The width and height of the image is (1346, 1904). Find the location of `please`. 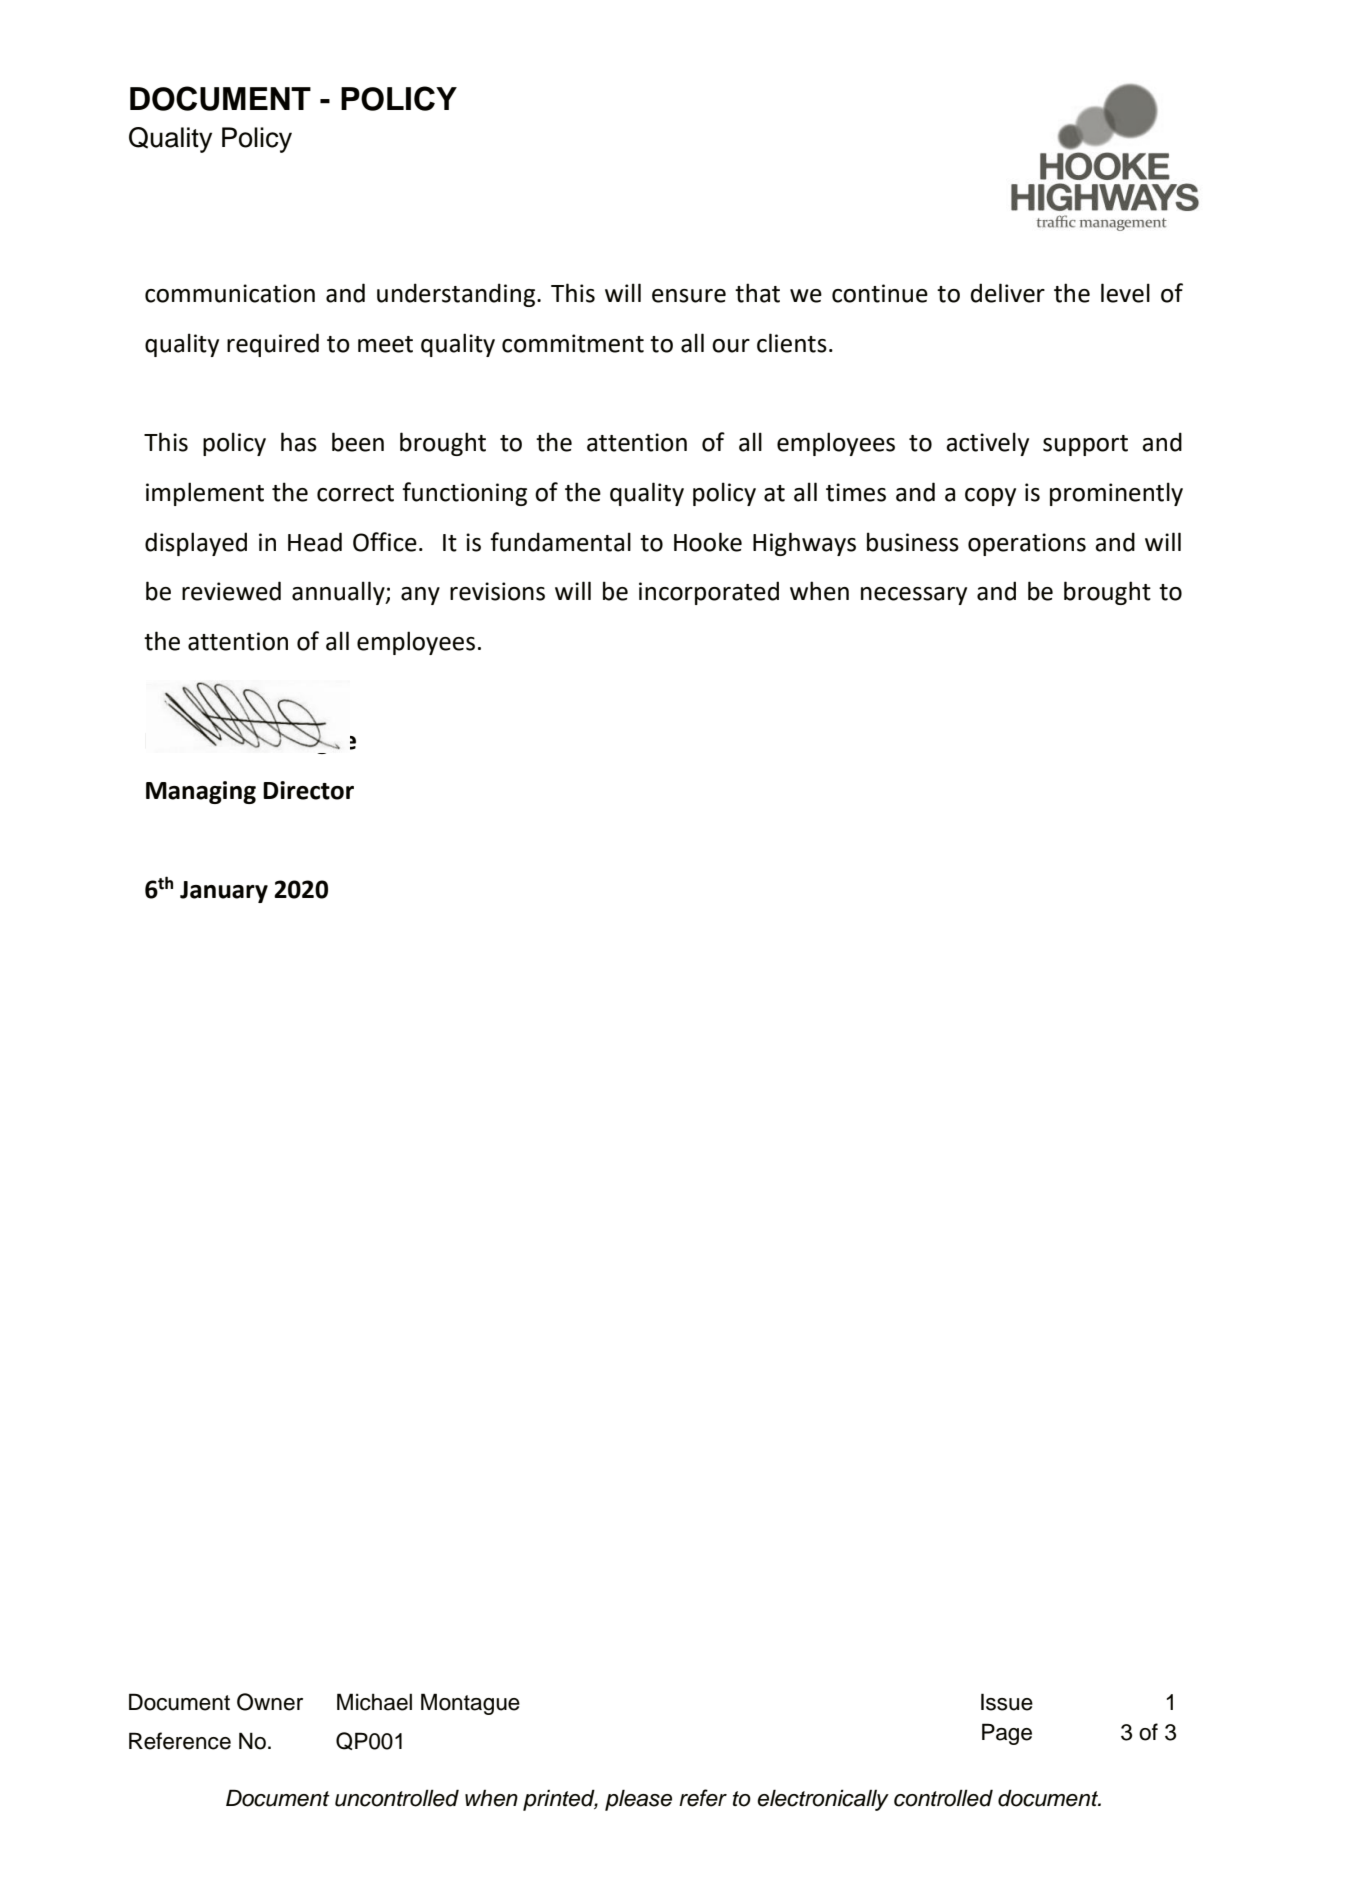

please is located at coordinates (638, 1800).
